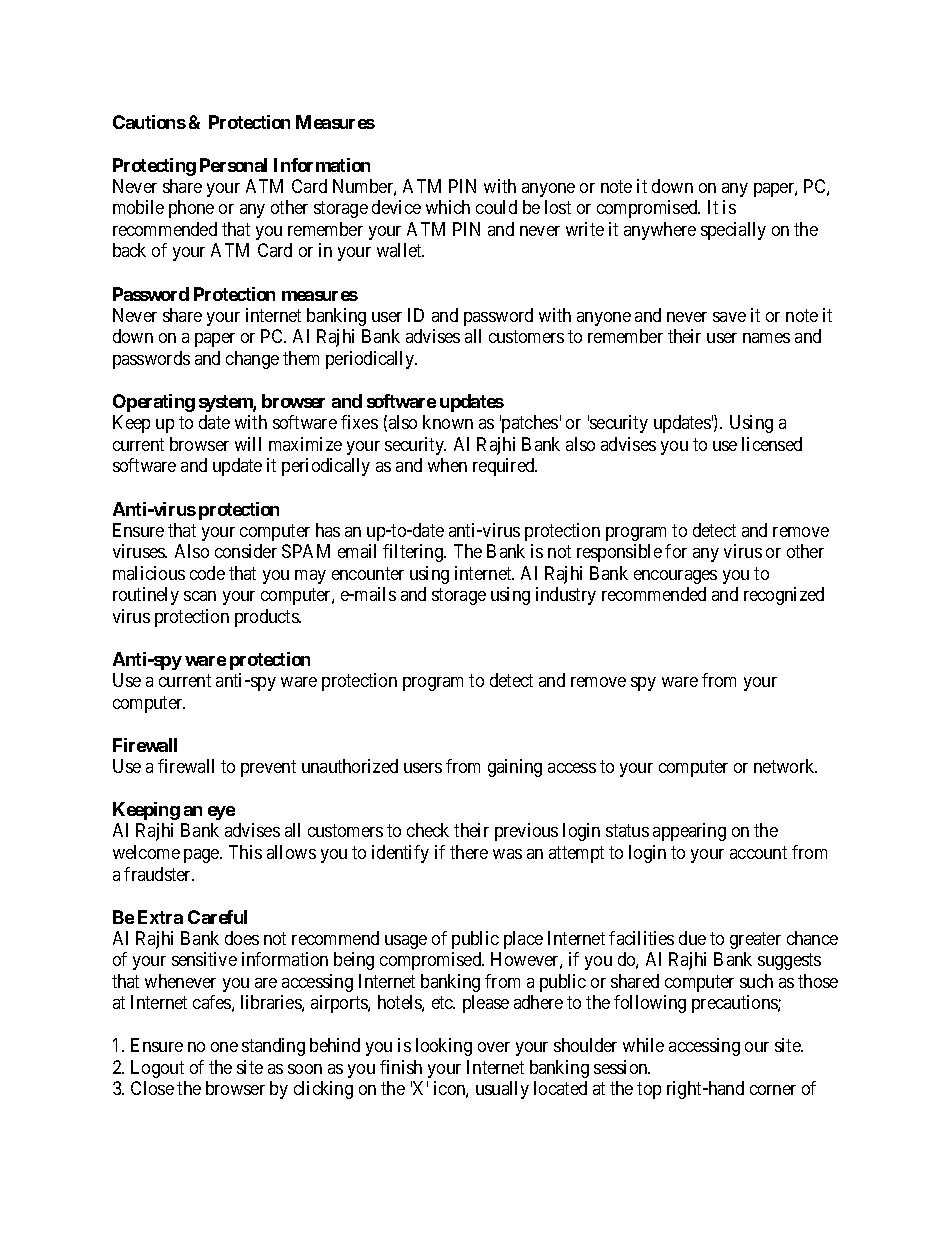 The image size is (952, 1233). I want to click on industry, so click(566, 596).
